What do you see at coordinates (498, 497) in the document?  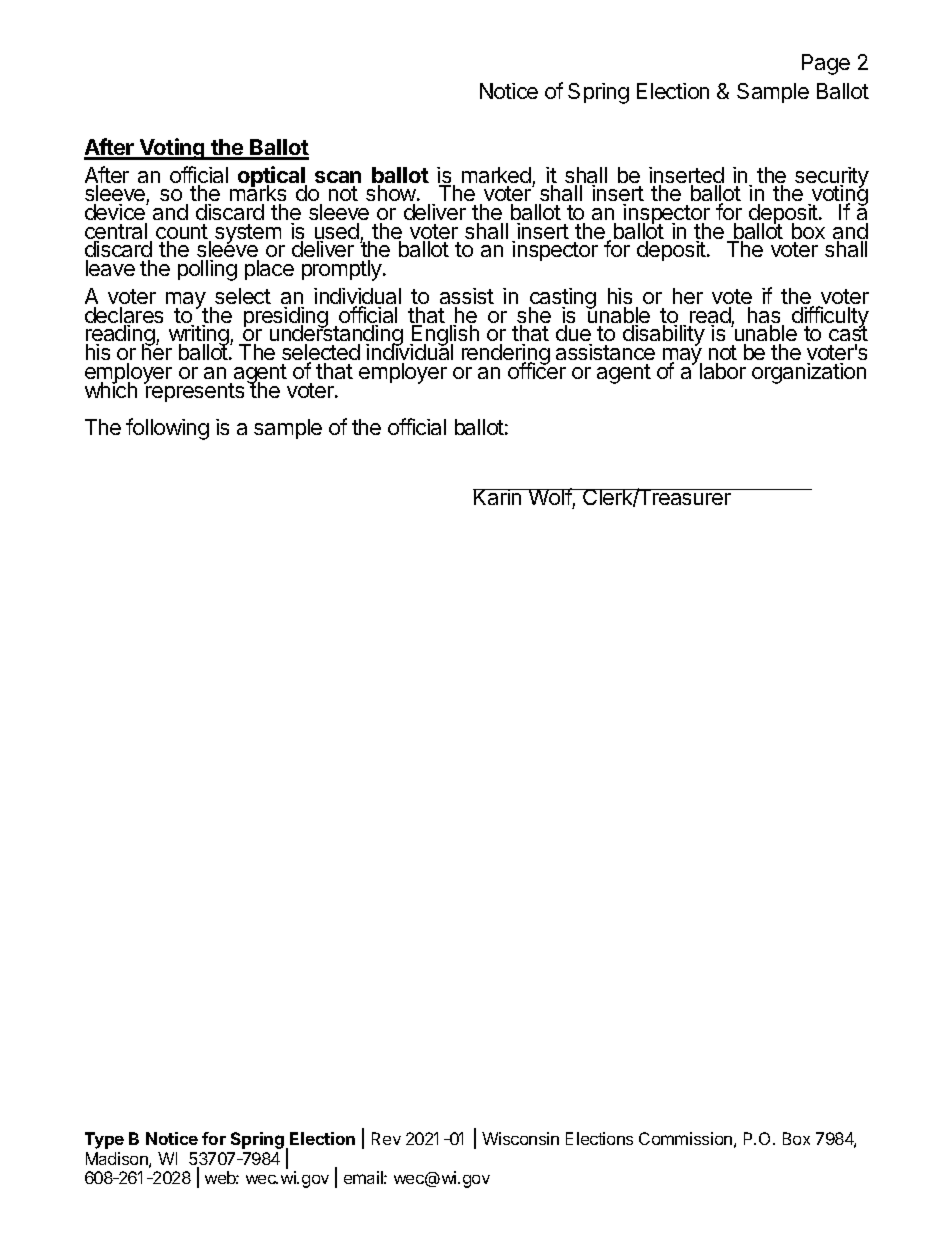 I see `Karin` at bounding box center [498, 497].
